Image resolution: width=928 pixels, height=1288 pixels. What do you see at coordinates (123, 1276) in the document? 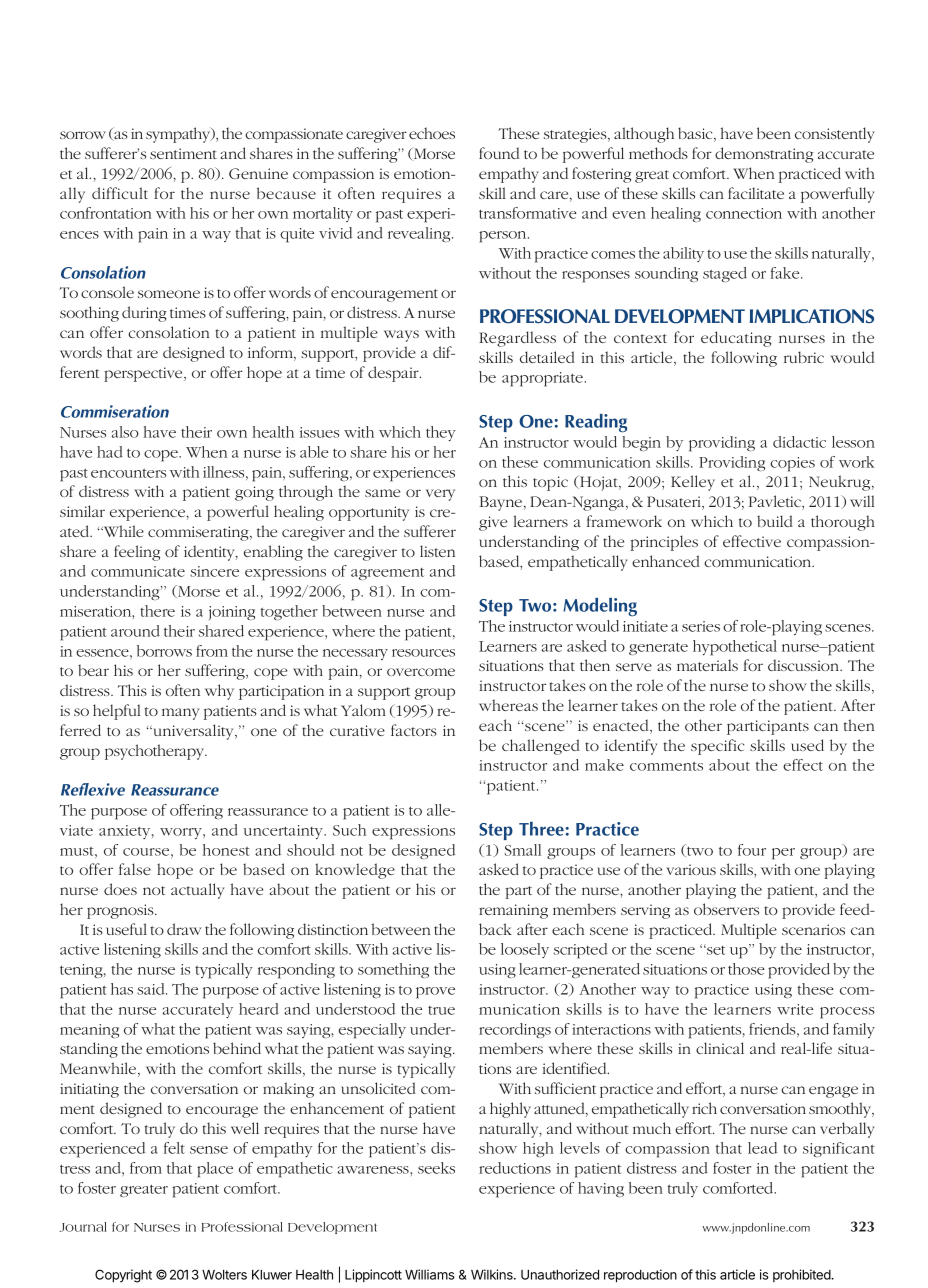
I see `Copyright` at bounding box center [123, 1276].
